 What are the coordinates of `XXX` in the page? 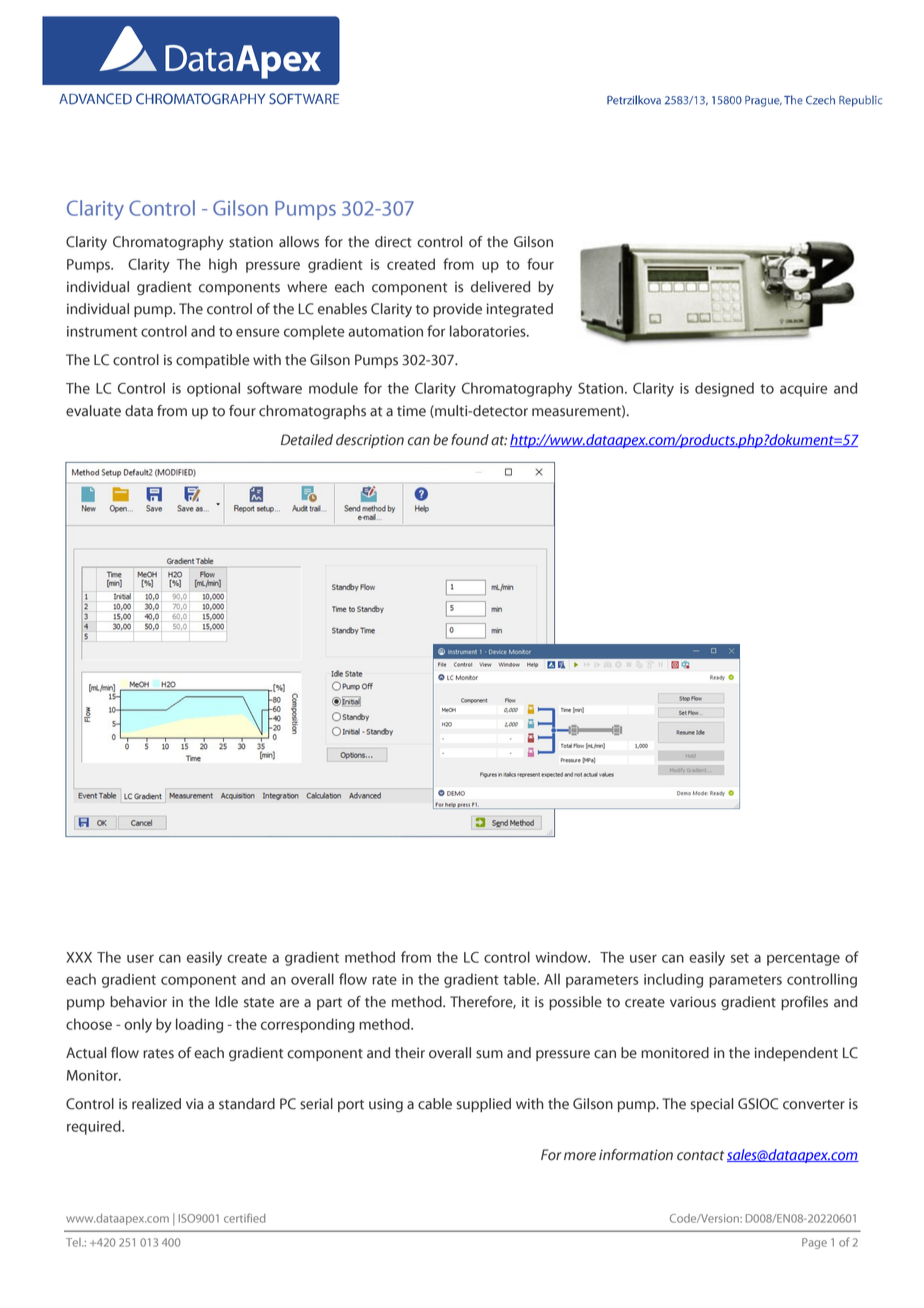 It's located at (79, 957).
